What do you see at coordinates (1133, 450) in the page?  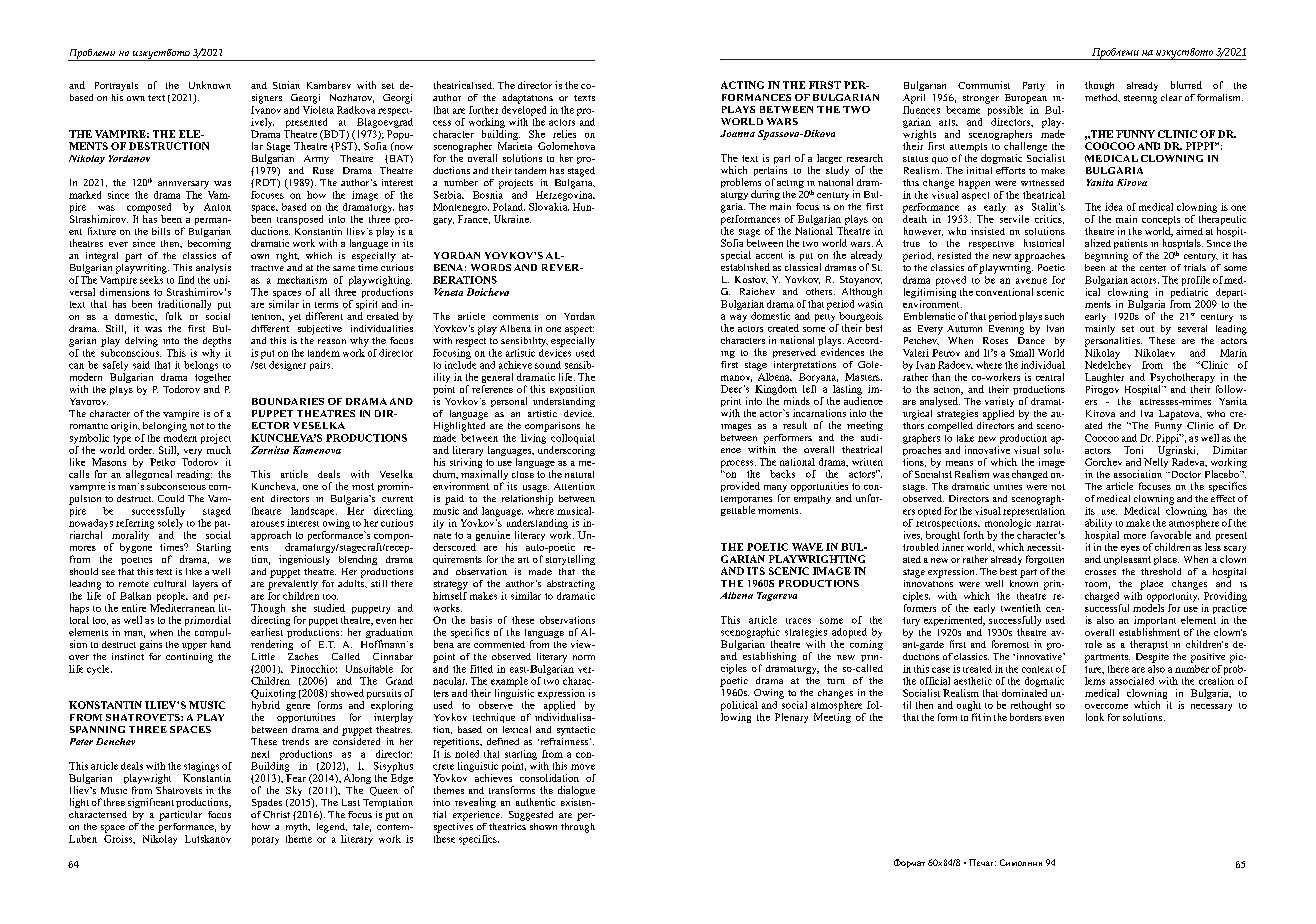 I see `Toni` at bounding box center [1133, 450].
